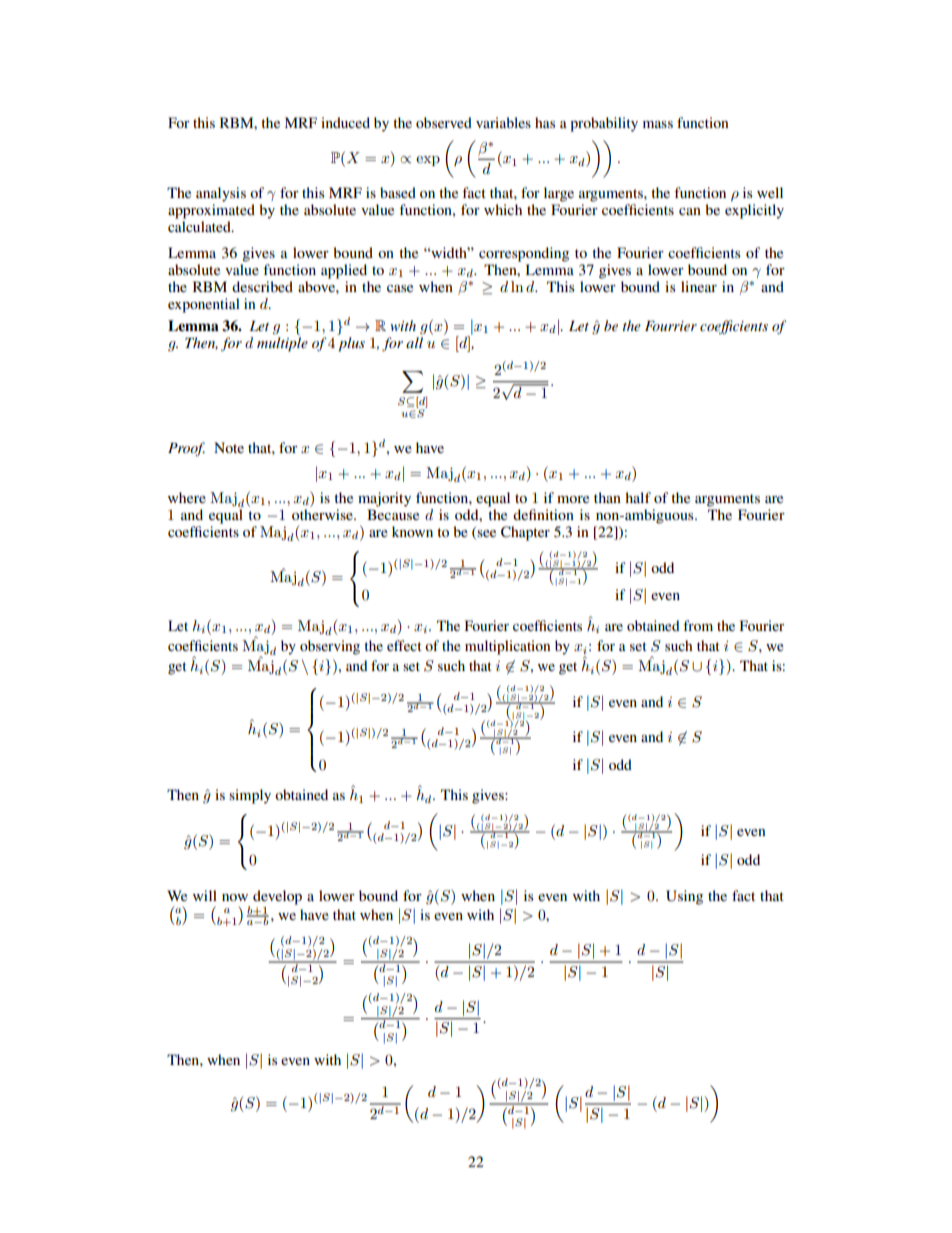 Image resolution: width=952 pixels, height=1233 pixels. What do you see at coordinates (699, 286) in the screenshot?
I see `linear` at bounding box center [699, 286].
